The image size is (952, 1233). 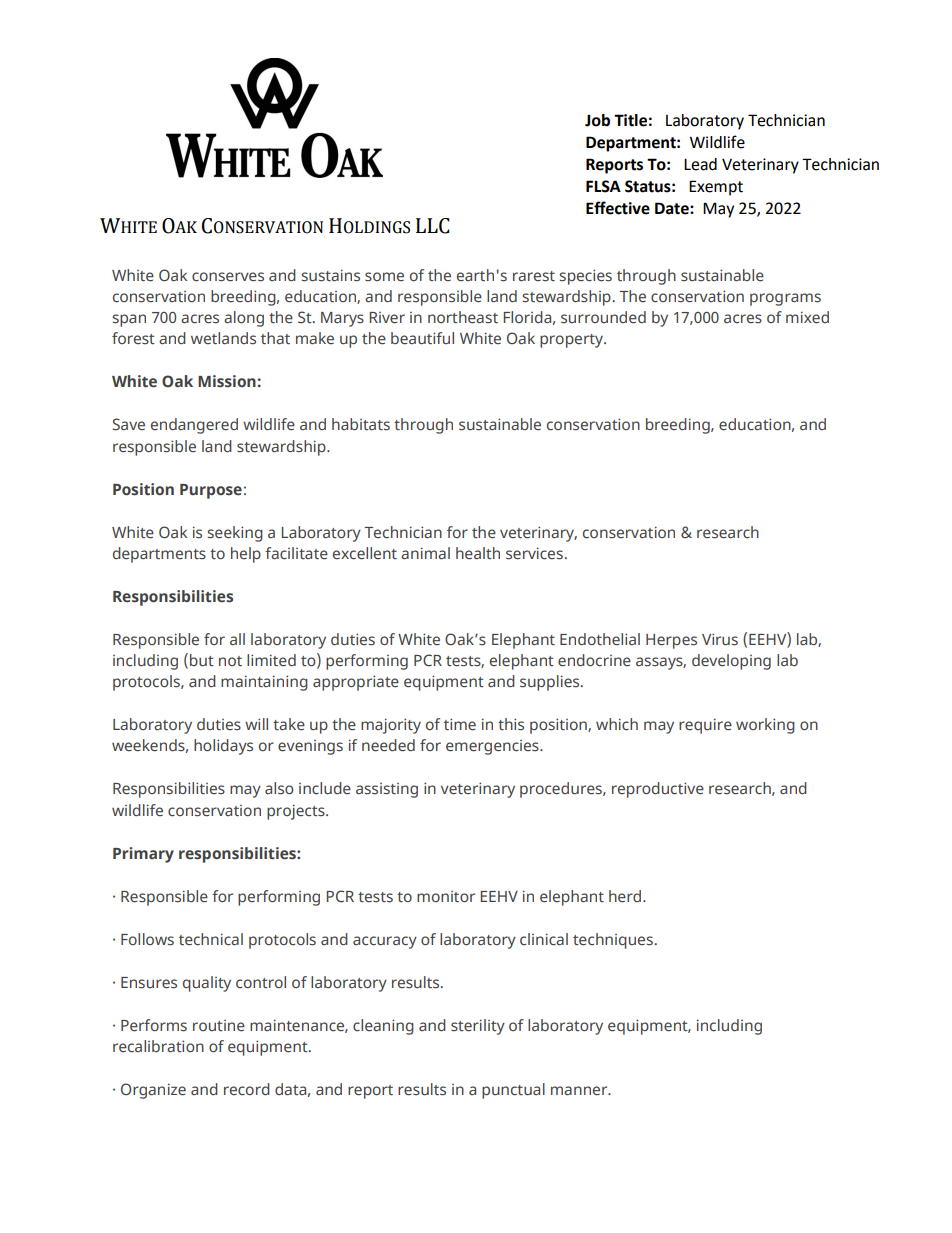 What do you see at coordinates (785, 299) in the document?
I see `programs` at bounding box center [785, 299].
